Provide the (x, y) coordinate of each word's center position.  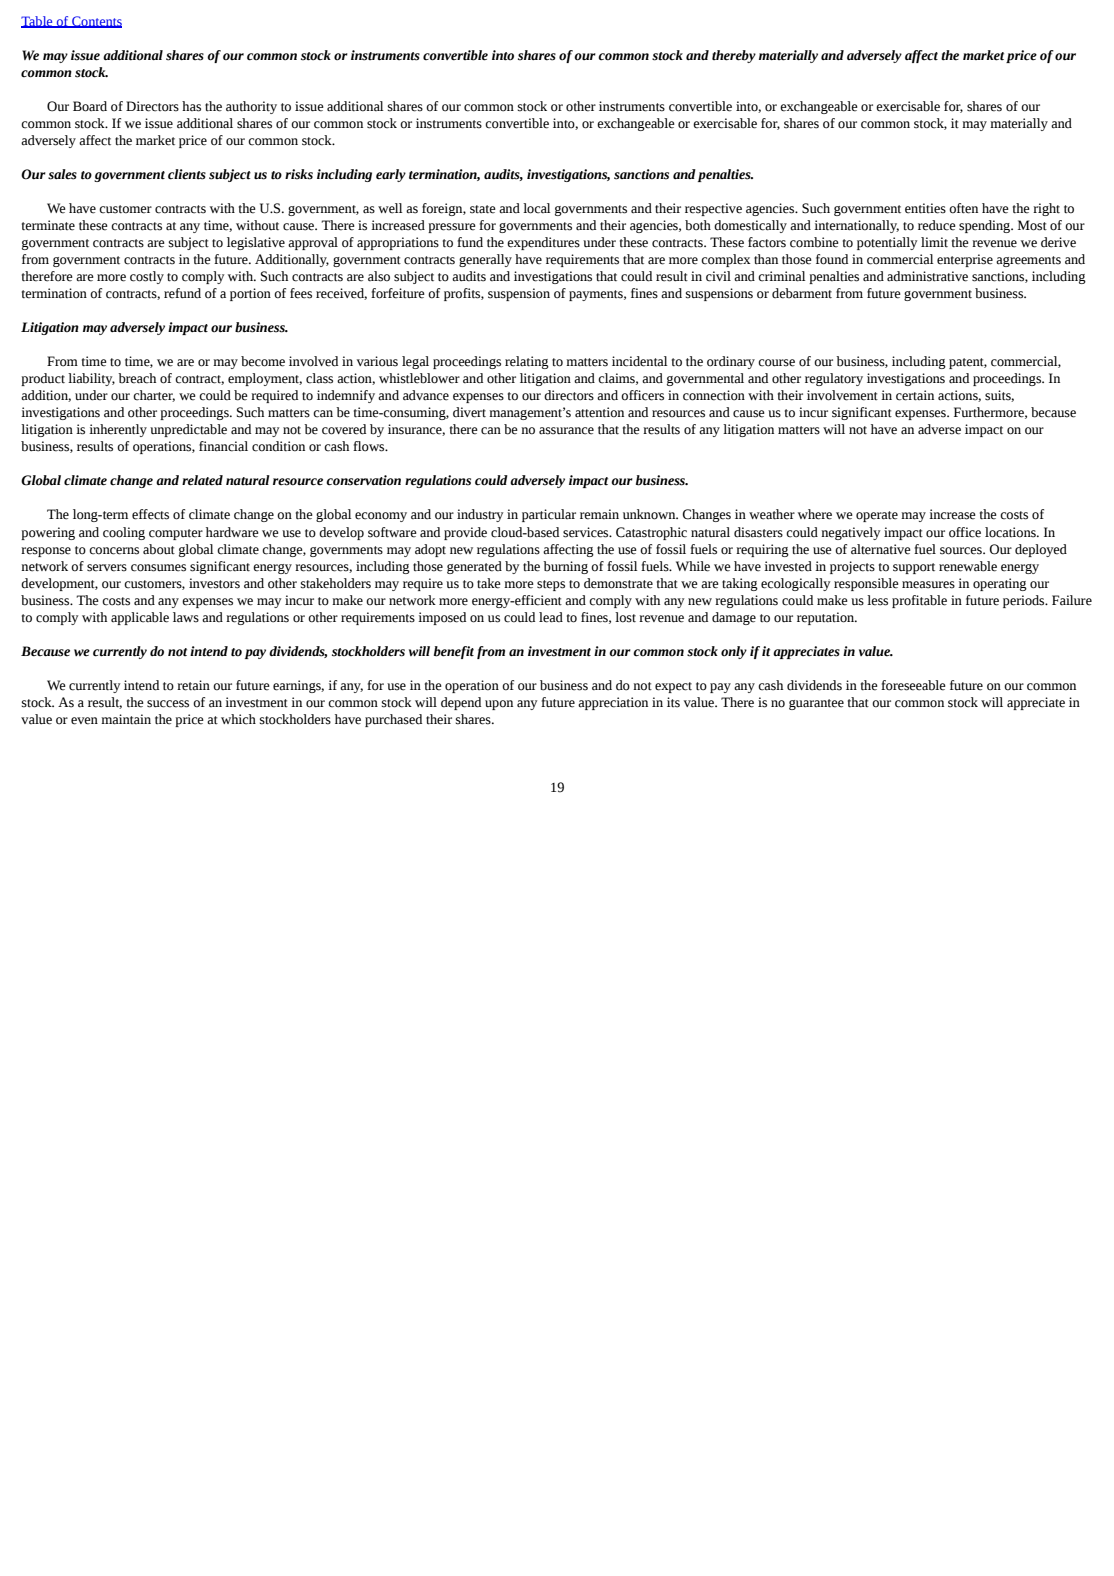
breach (137, 378)
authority (251, 107)
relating (527, 362)
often (963, 208)
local (536, 208)
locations (1011, 532)
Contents (96, 22)
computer (176, 534)
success (168, 704)
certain (915, 395)
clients (187, 174)
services (587, 532)
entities (925, 208)
